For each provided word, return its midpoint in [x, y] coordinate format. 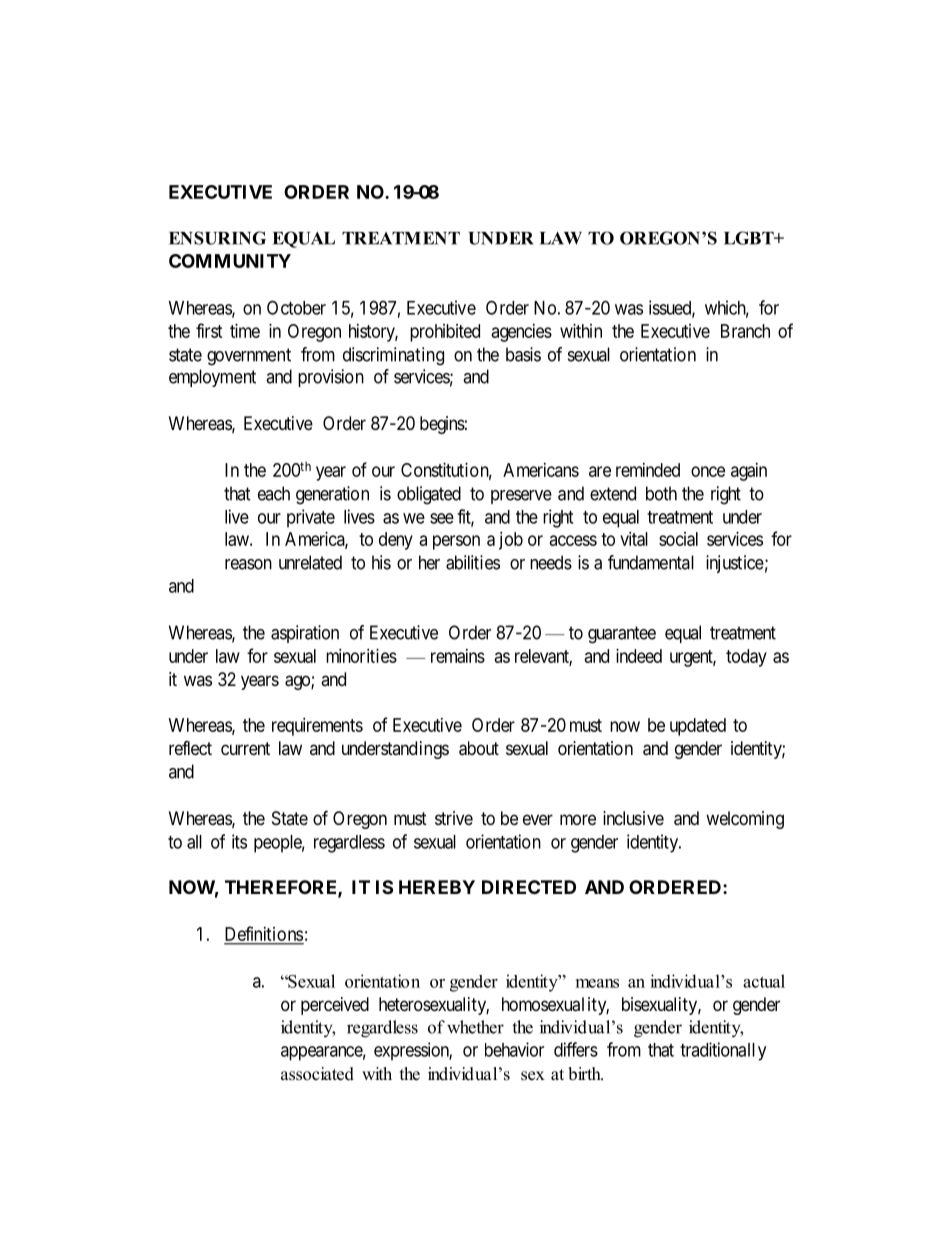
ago [298, 682]
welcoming [745, 820]
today [746, 658]
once [708, 471]
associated [317, 1074]
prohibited [445, 333]
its [239, 841]
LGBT [750, 238]
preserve [521, 497]
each [274, 493]
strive [454, 818]
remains [458, 656]
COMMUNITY [230, 261]
